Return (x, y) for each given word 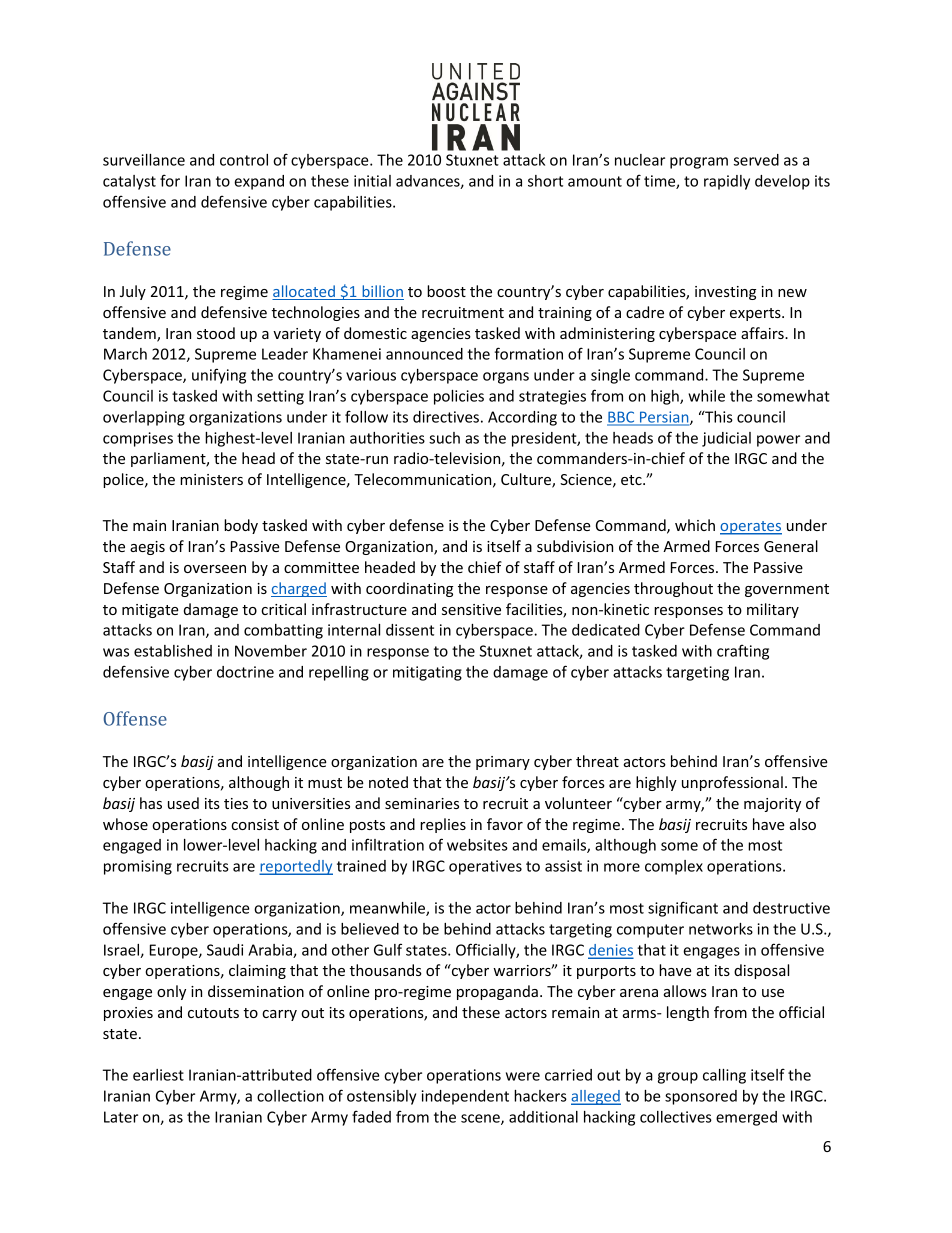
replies (443, 825)
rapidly (727, 182)
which (695, 525)
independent (465, 1097)
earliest (158, 1075)
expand (259, 182)
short (545, 181)
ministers (211, 479)
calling (724, 1076)
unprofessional (732, 783)
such (444, 438)
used (183, 803)
